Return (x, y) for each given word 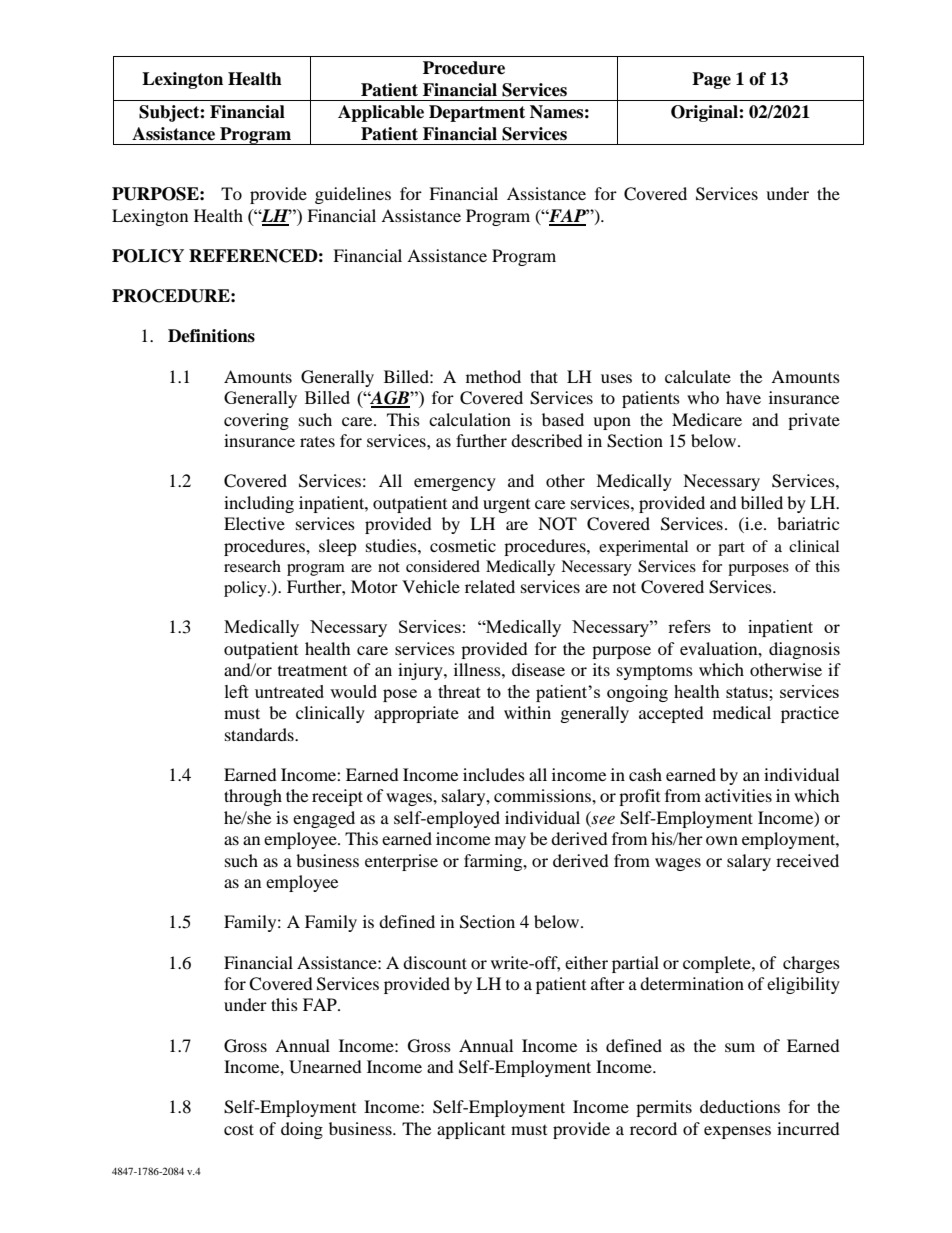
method (493, 376)
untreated (289, 691)
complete (718, 964)
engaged (324, 819)
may (510, 842)
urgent (506, 506)
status (748, 692)
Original (705, 113)
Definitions (211, 336)
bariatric (808, 523)
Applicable (381, 113)
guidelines (353, 195)
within (527, 712)
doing (302, 1130)
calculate (698, 376)
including (259, 504)
